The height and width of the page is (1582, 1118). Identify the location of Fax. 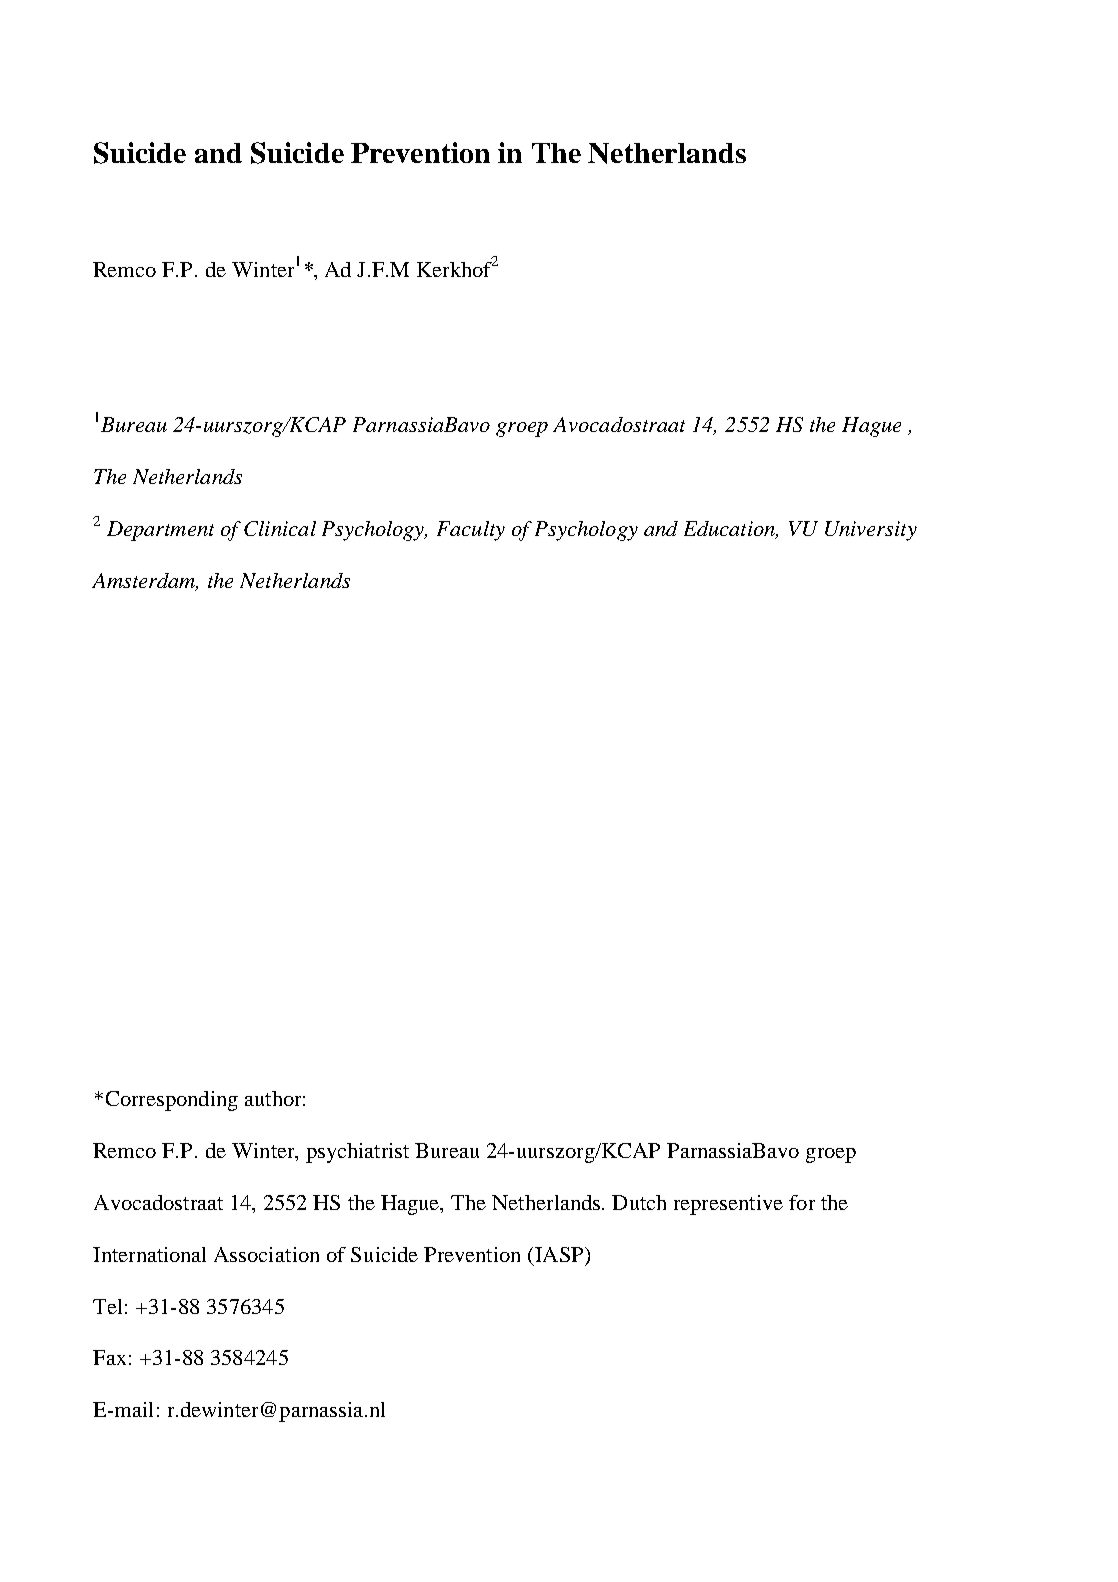
(109, 1357).
